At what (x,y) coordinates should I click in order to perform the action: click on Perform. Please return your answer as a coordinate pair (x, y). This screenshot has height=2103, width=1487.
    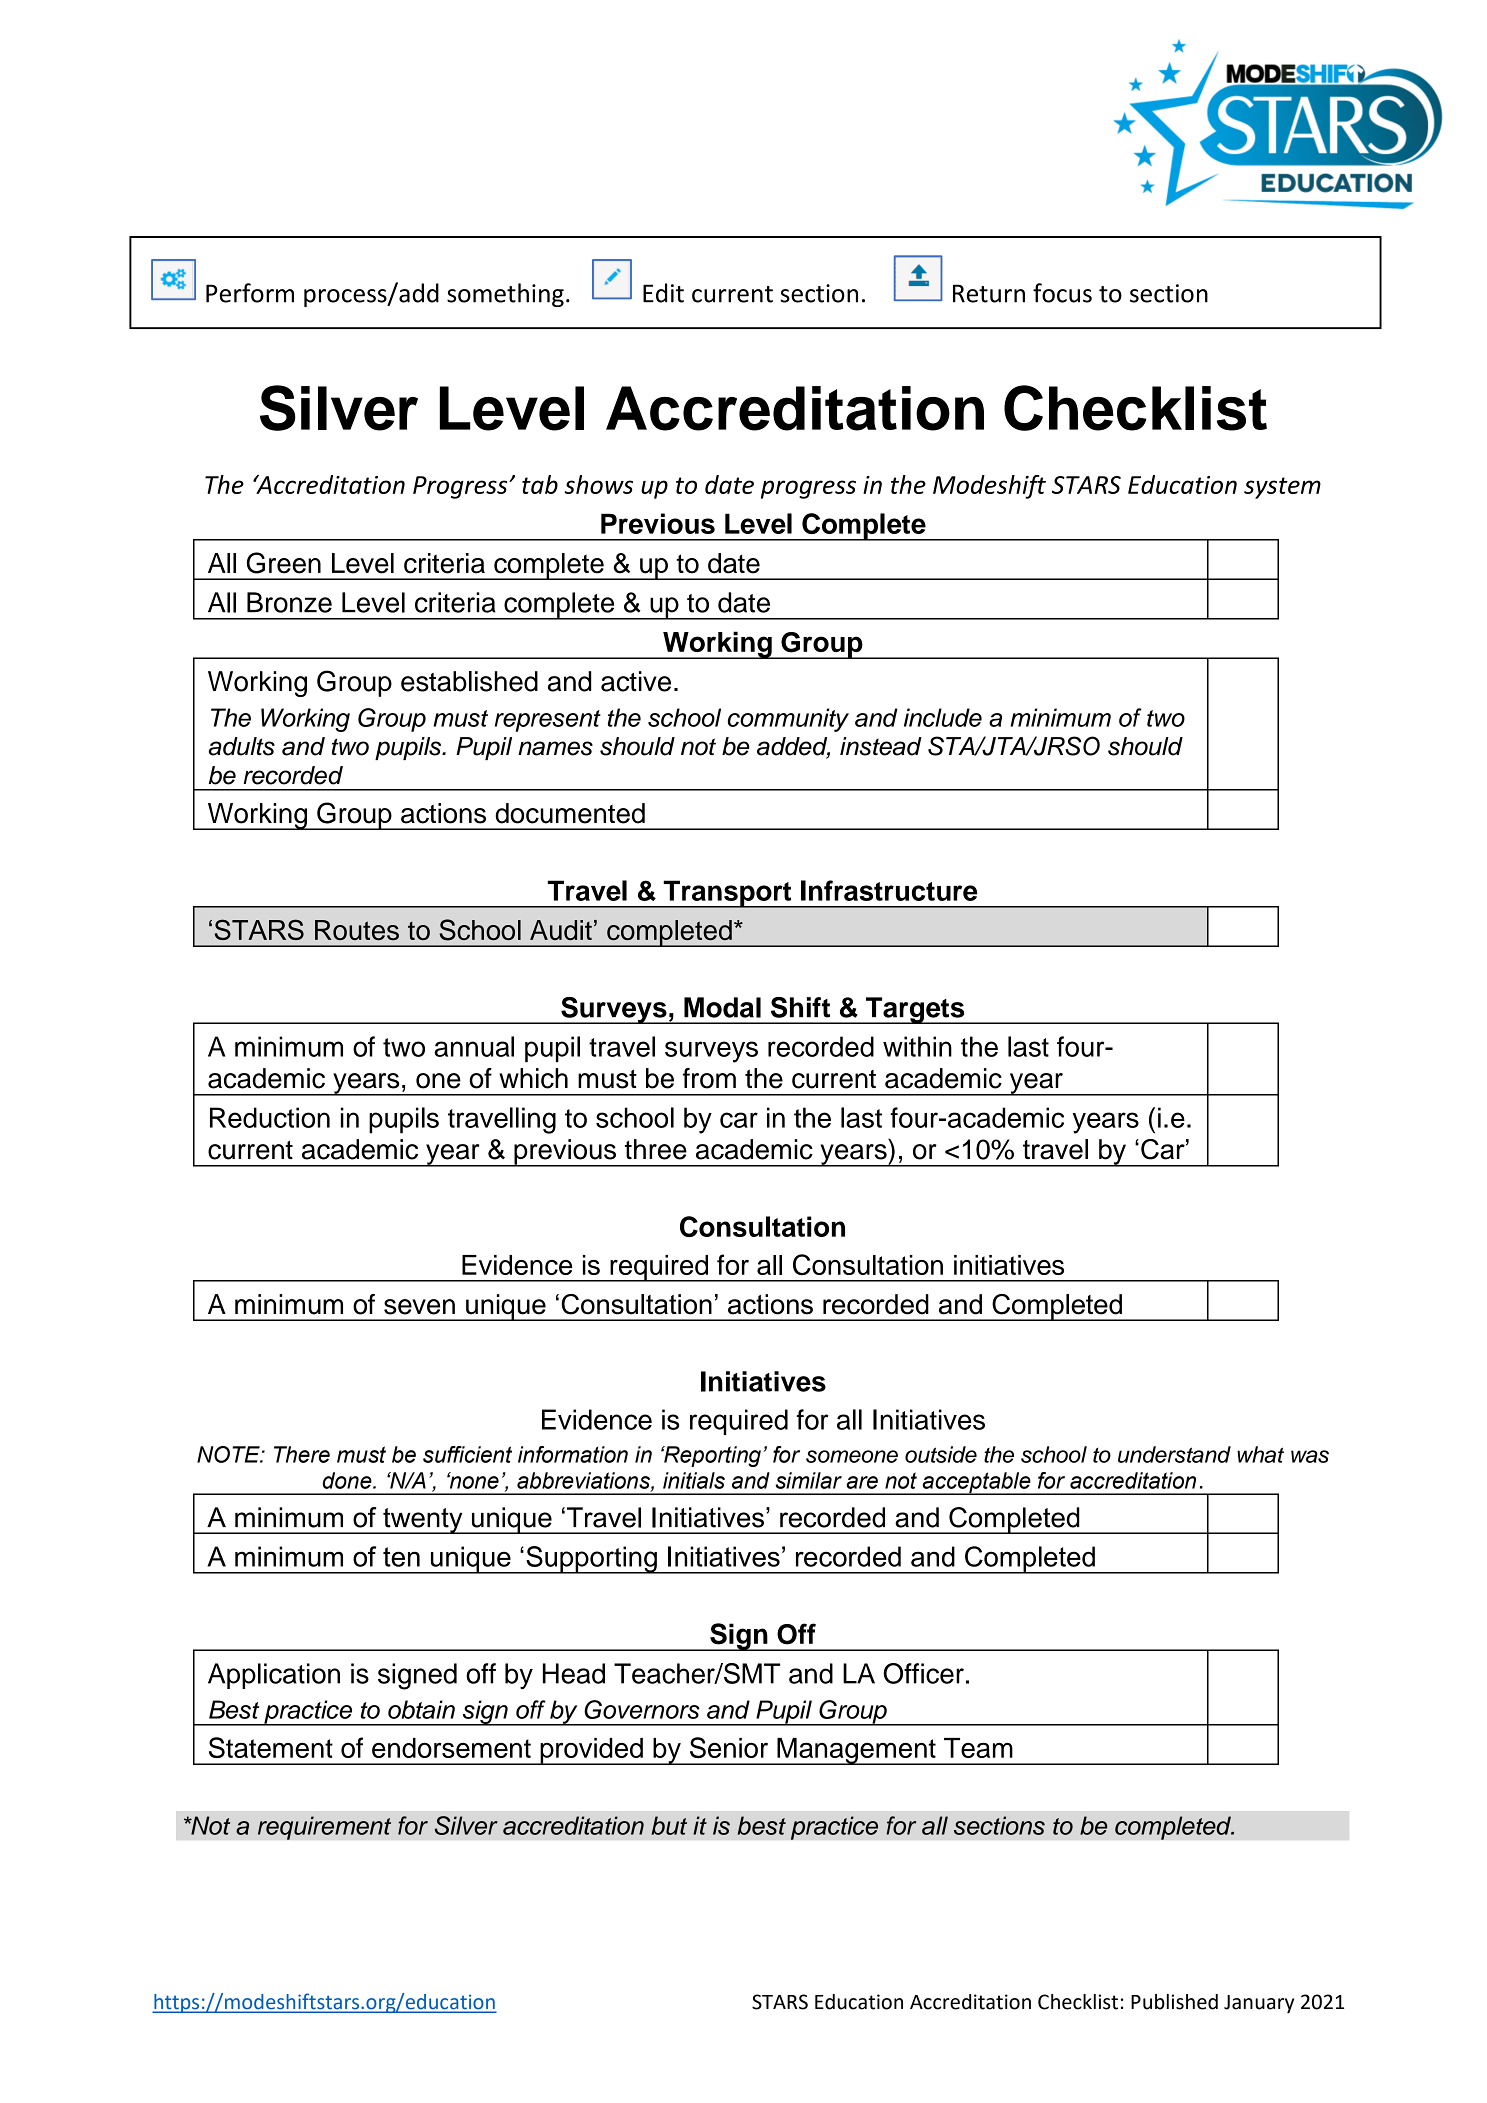
    Looking at the image, I should click on (250, 293).
